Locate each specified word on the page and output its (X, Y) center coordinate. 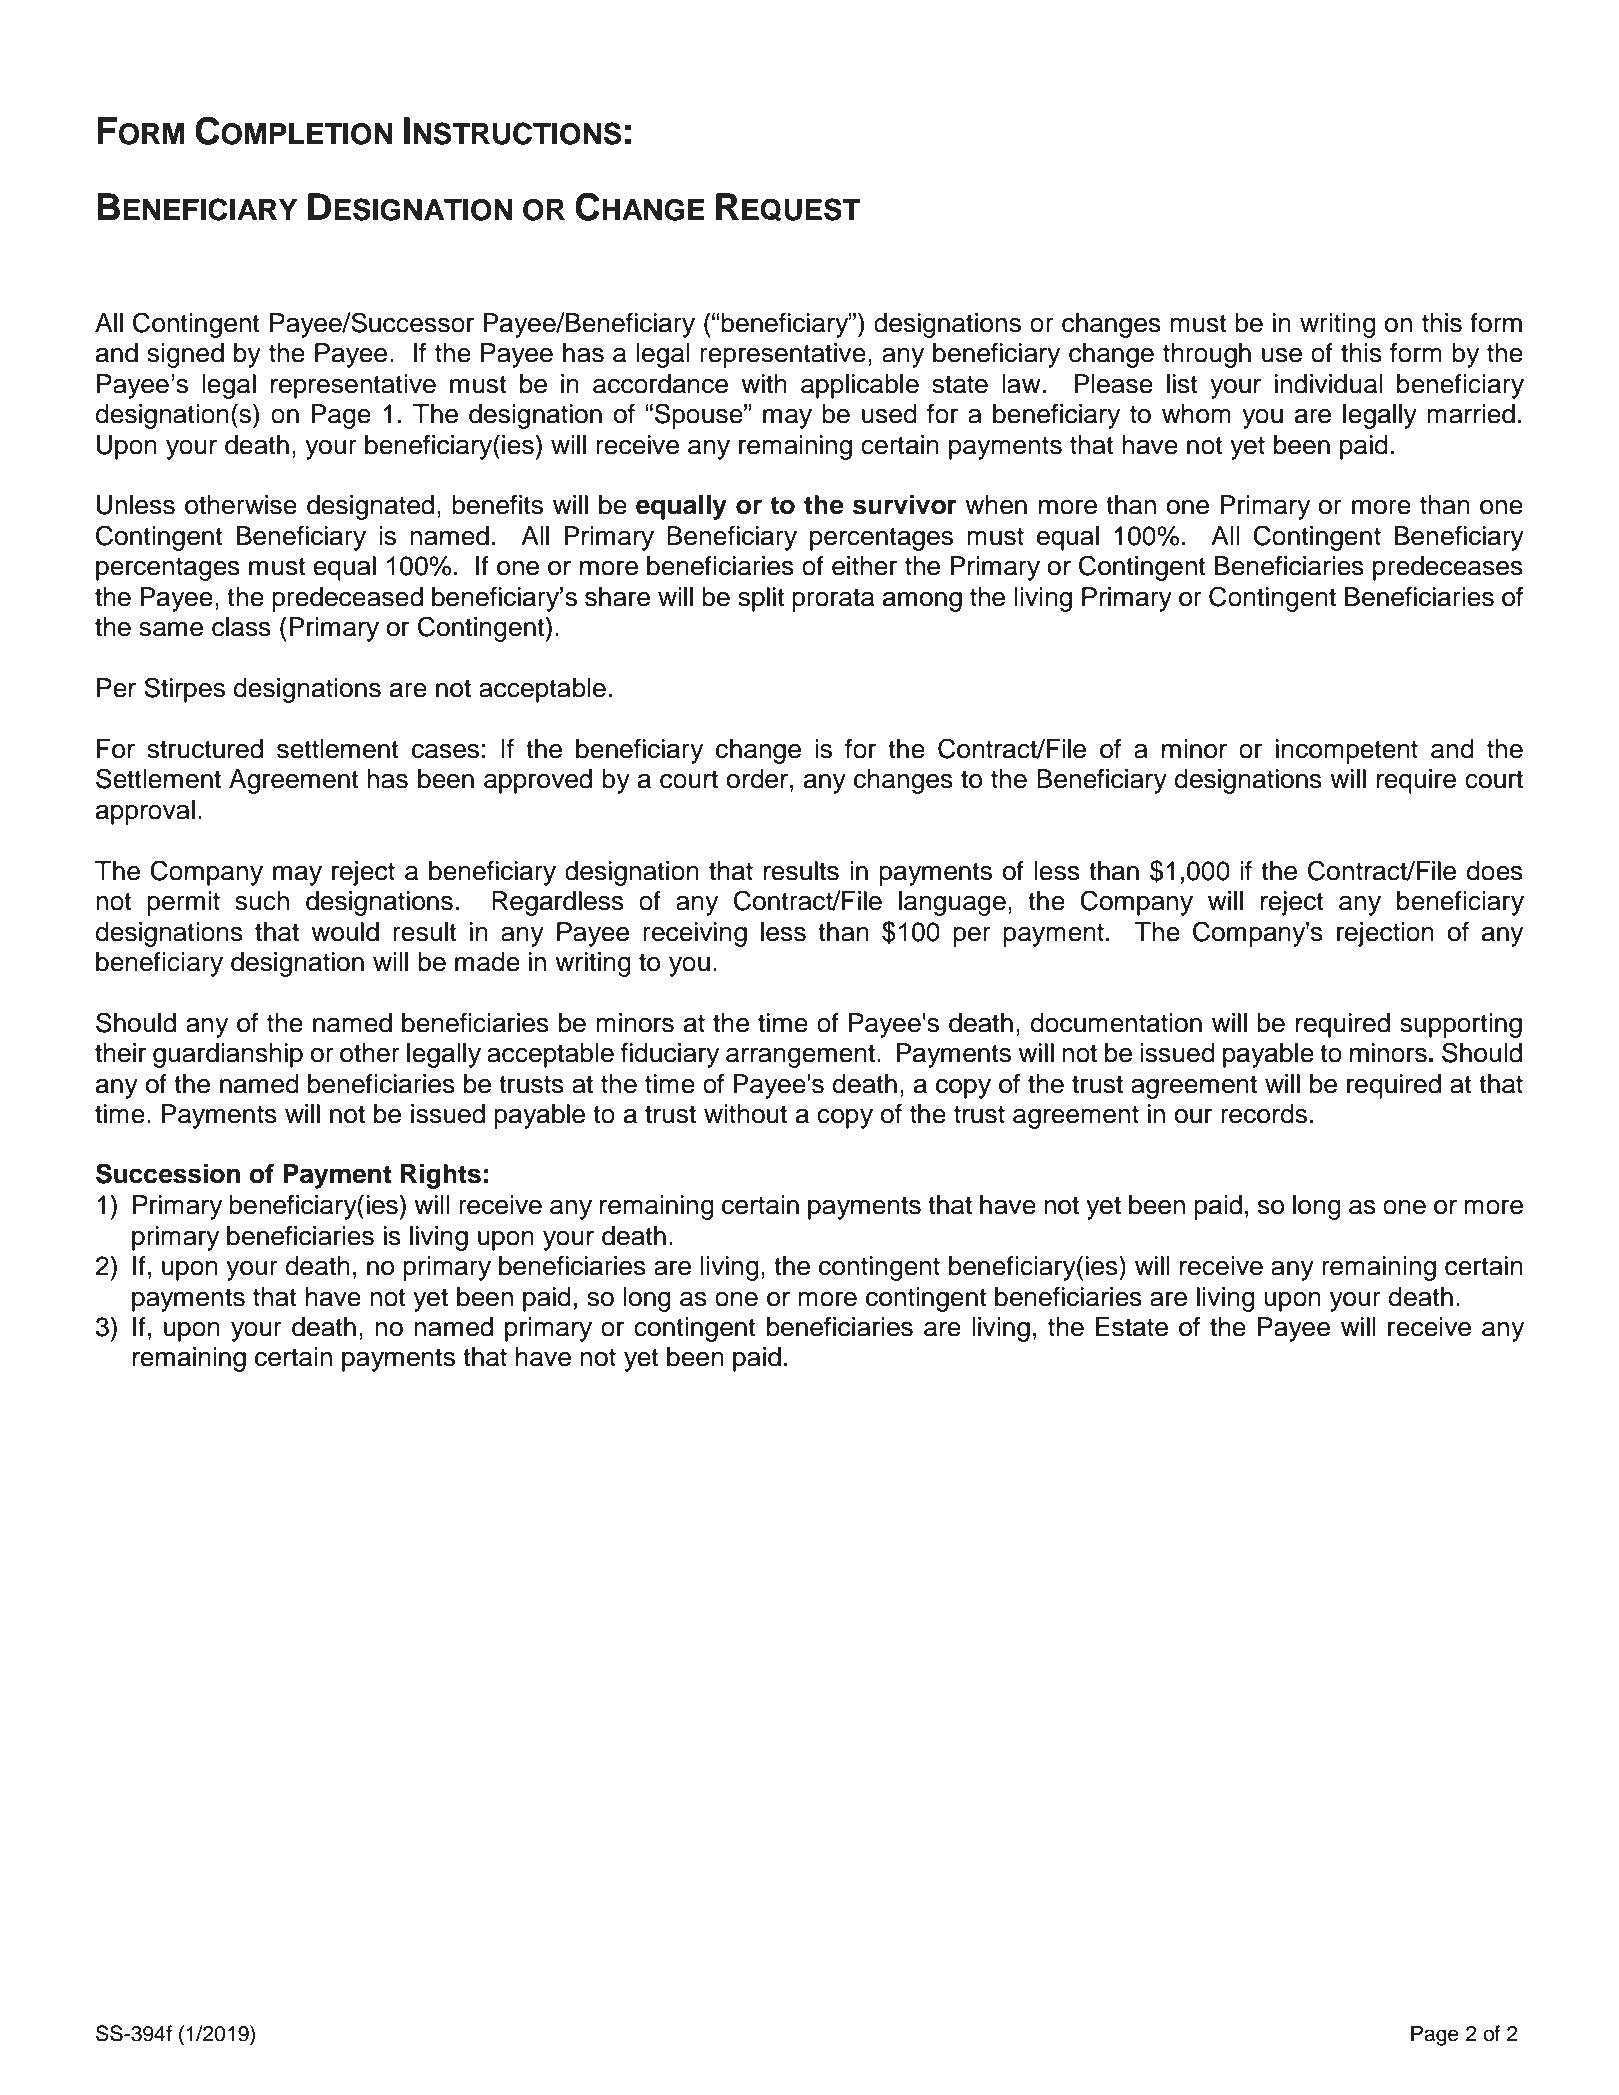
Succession (168, 1173)
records (1264, 1114)
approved (538, 781)
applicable (860, 386)
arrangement (800, 1056)
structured (205, 749)
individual (1329, 384)
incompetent (1347, 751)
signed (185, 355)
